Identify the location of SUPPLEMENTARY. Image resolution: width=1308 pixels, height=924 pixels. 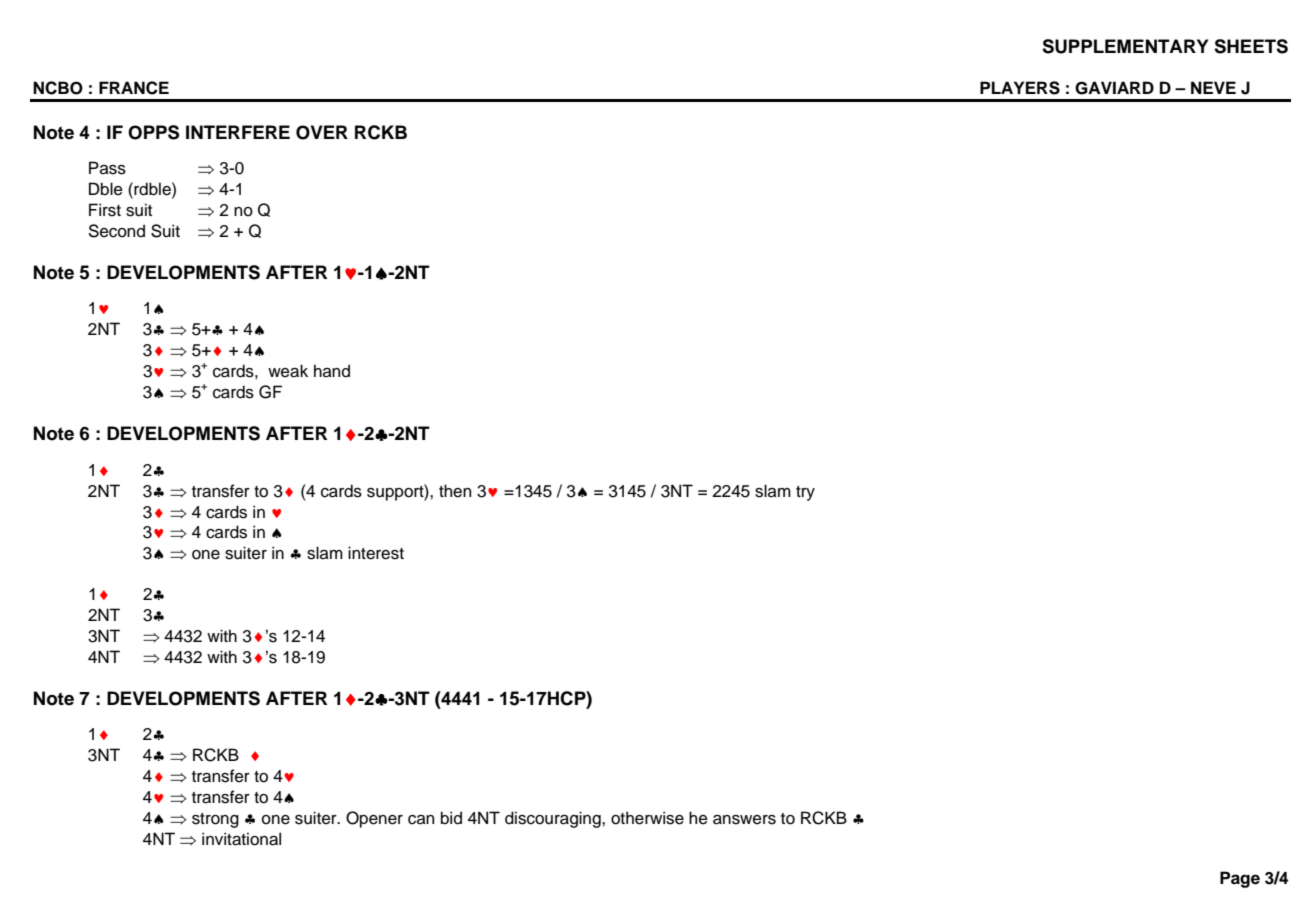
(1125, 46).
